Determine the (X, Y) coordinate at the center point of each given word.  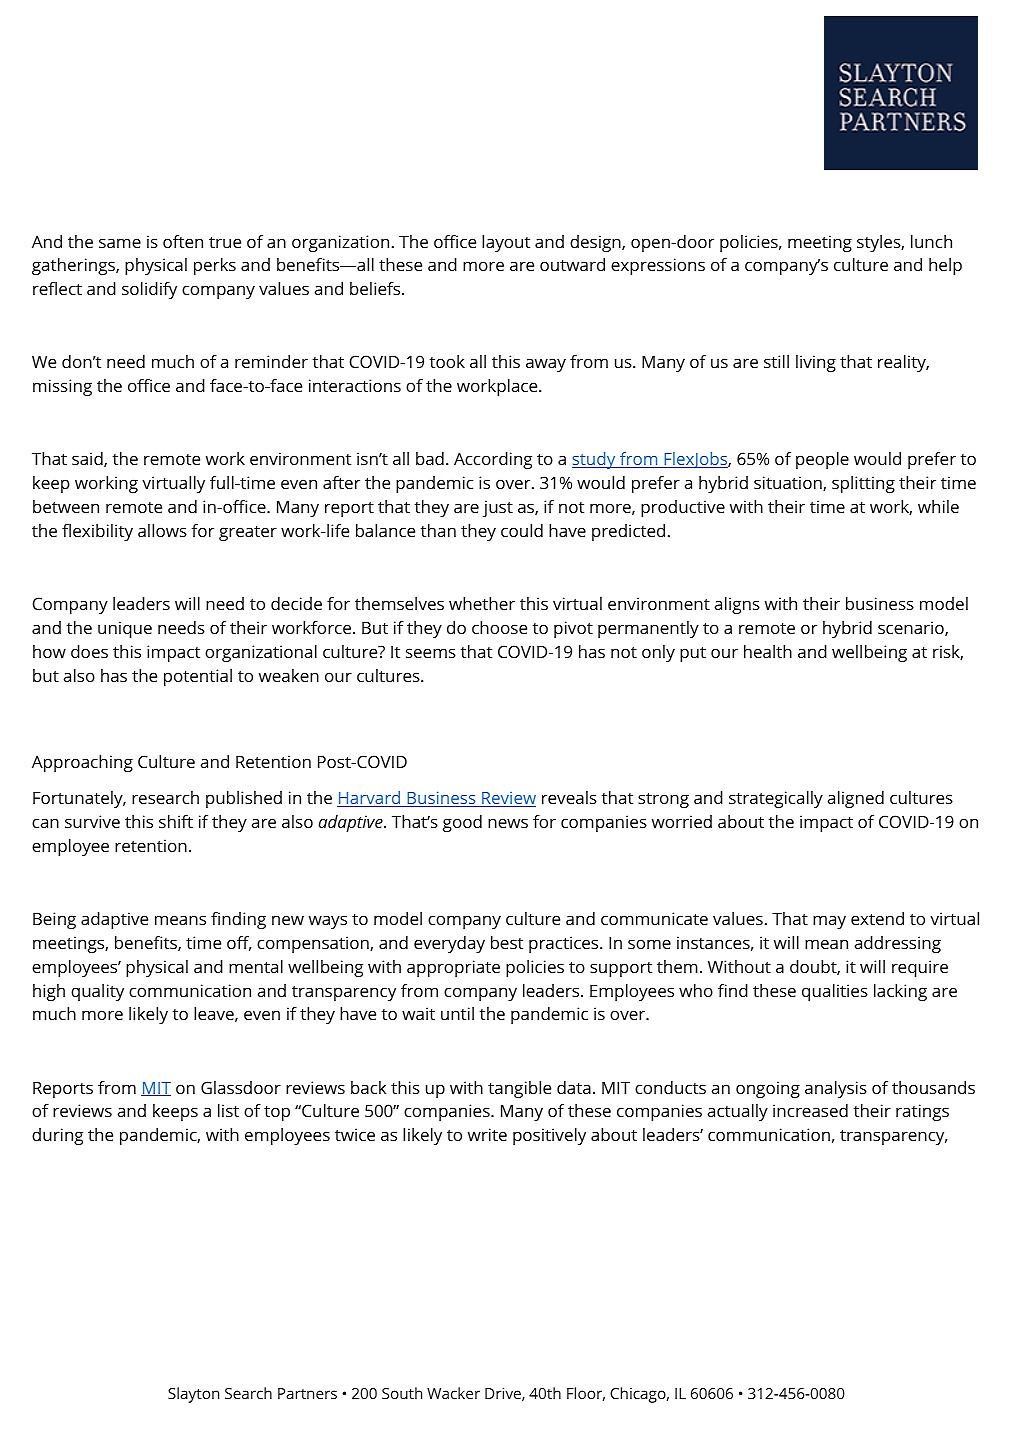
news (508, 823)
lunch (931, 241)
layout (506, 243)
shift (176, 821)
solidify (149, 290)
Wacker (453, 1393)
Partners (307, 1393)
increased (810, 1110)
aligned (856, 799)
